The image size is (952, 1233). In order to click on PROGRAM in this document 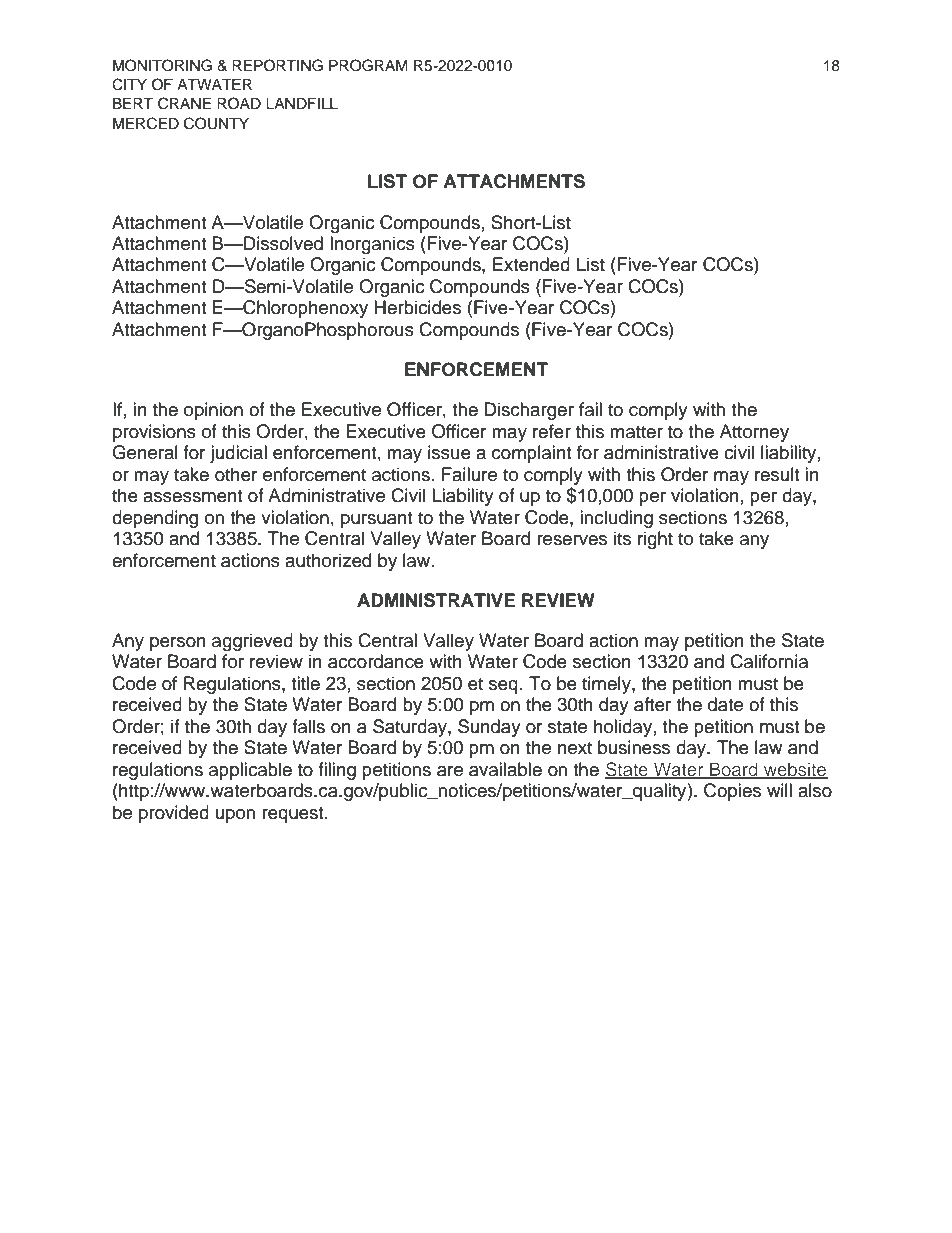, I will do `click(368, 65)`.
